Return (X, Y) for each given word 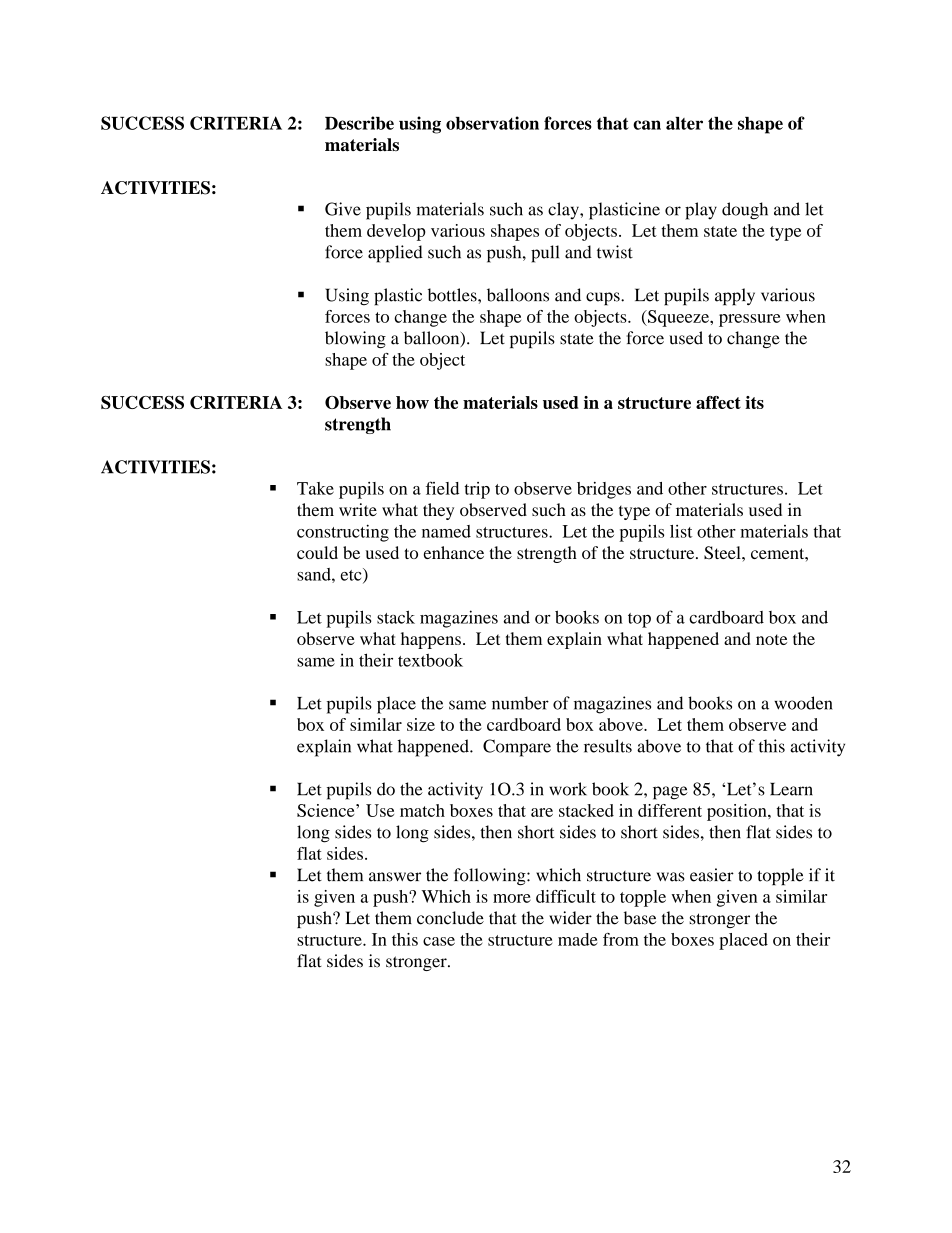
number (520, 703)
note (771, 639)
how (412, 402)
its (754, 402)
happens (431, 640)
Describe (359, 123)
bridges (604, 490)
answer (395, 877)
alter (684, 123)
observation (492, 123)
